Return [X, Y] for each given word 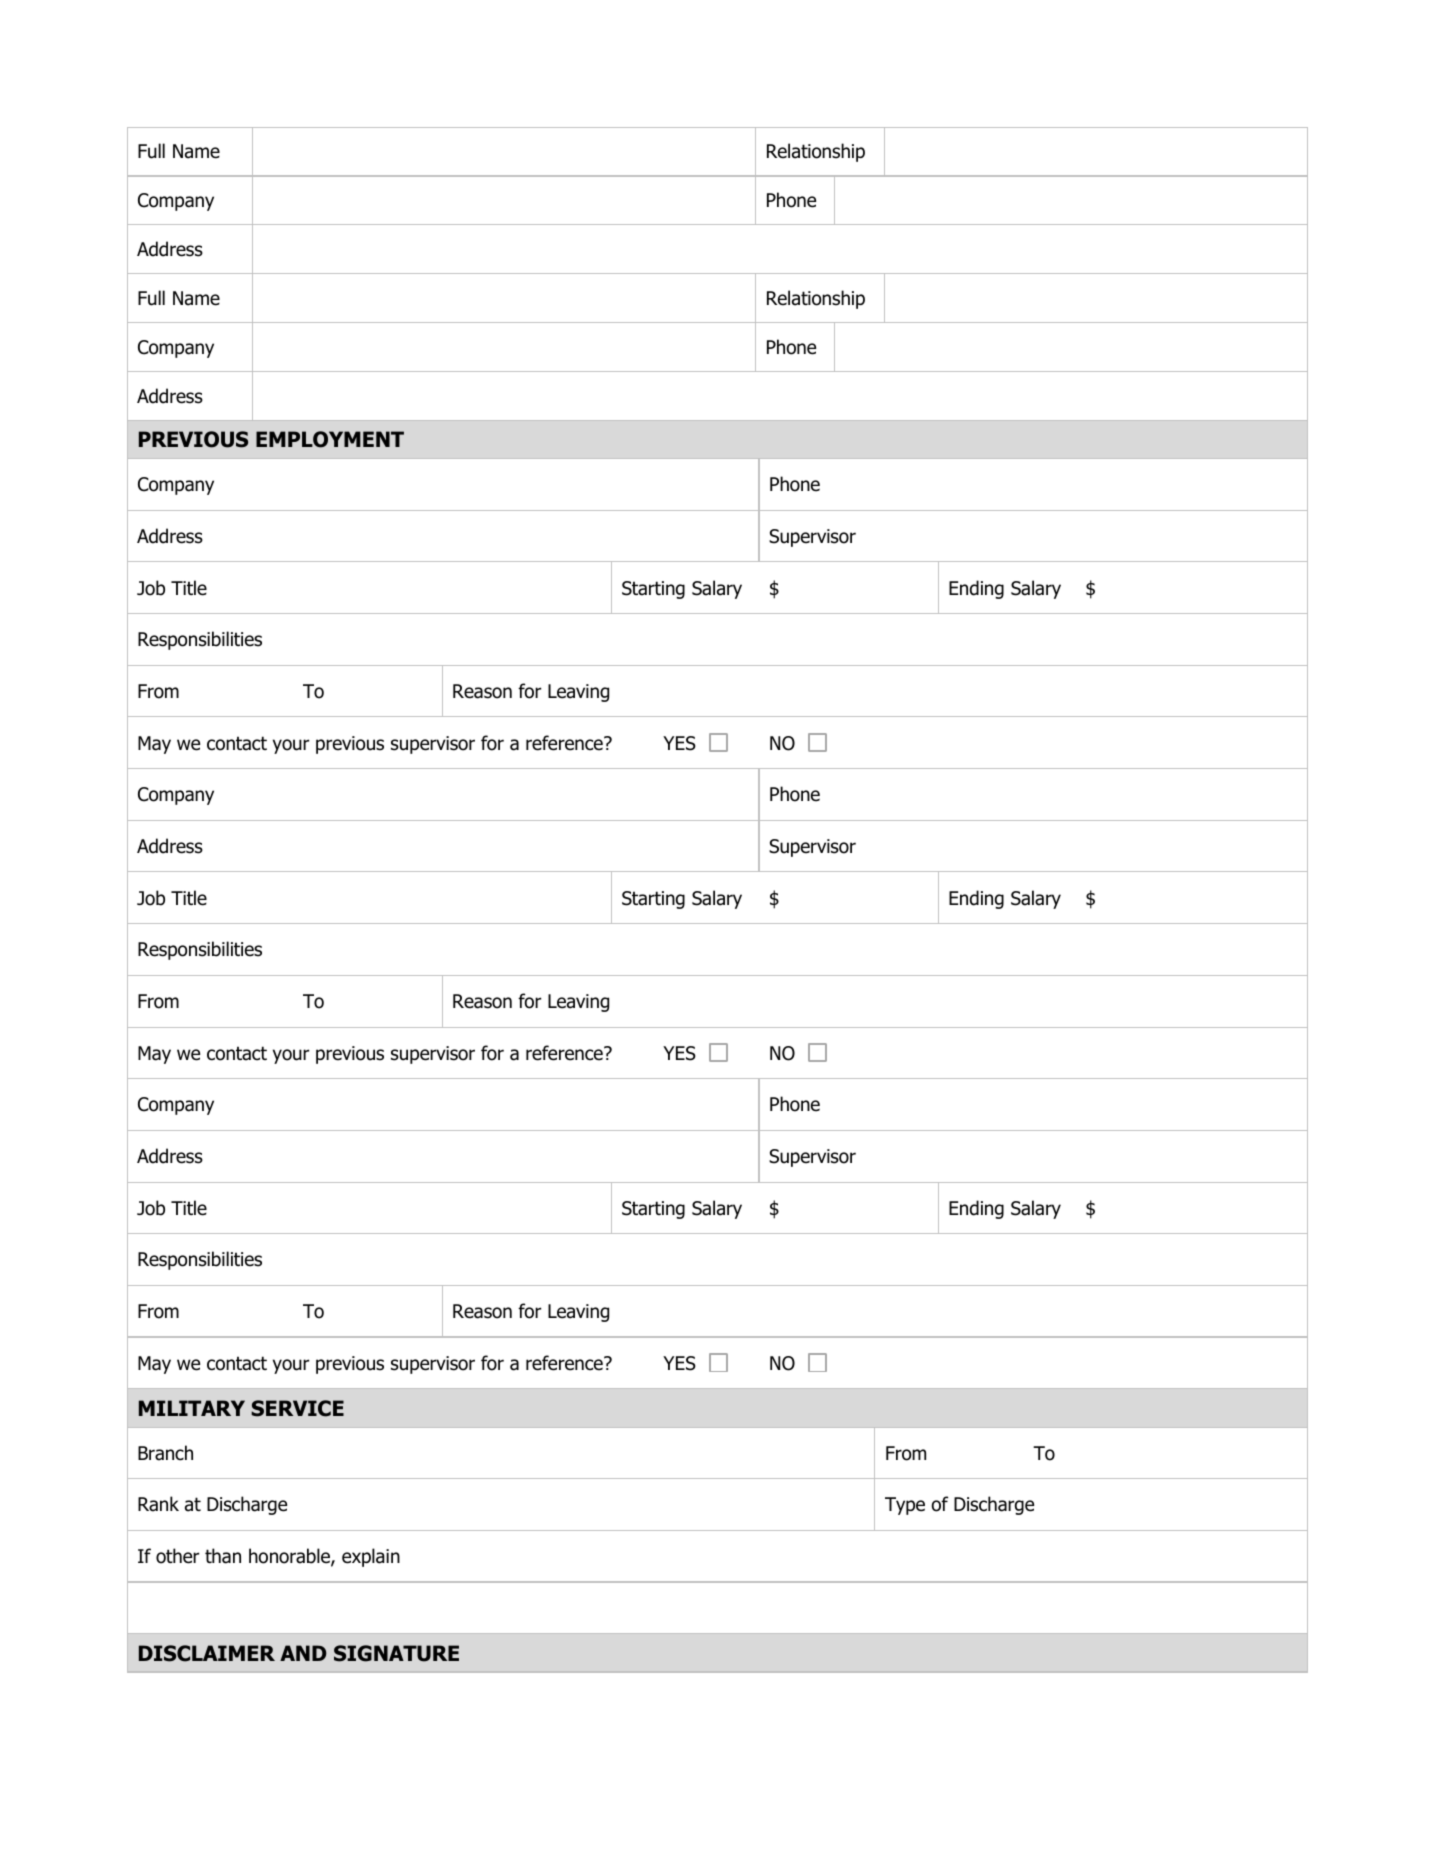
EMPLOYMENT [330, 439]
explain [371, 1557]
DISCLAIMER [207, 1653]
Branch [165, 1453]
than [223, 1556]
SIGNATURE [396, 1653]
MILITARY [192, 1408]
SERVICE [297, 1408]
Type [905, 1506]
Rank [158, 1504]
